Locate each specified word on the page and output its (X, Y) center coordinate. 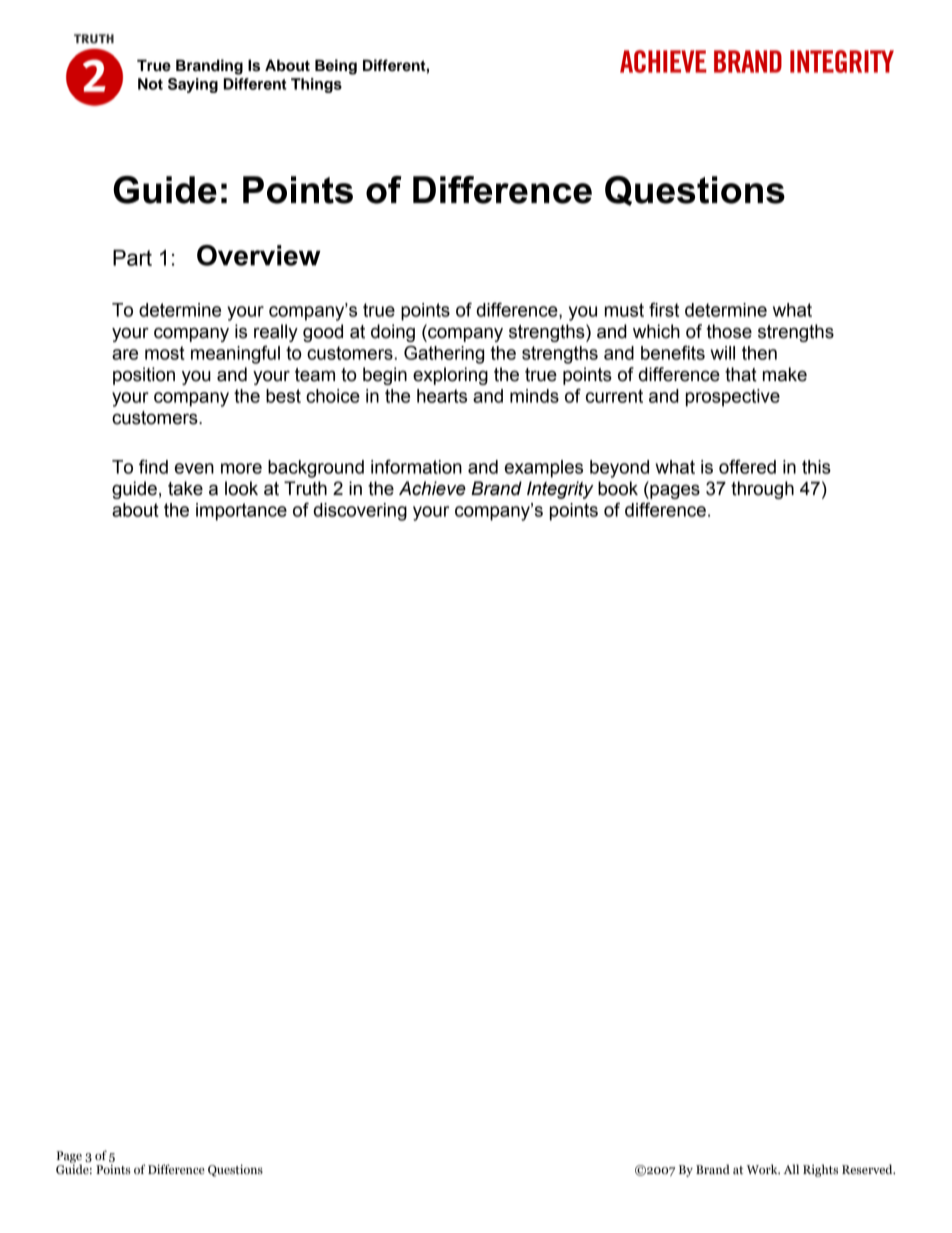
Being (336, 67)
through (762, 490)
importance (241, 512)
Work (763, 1169)
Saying (193, 85)
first (664, 309)
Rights (820, 1170)
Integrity (560, 490)
